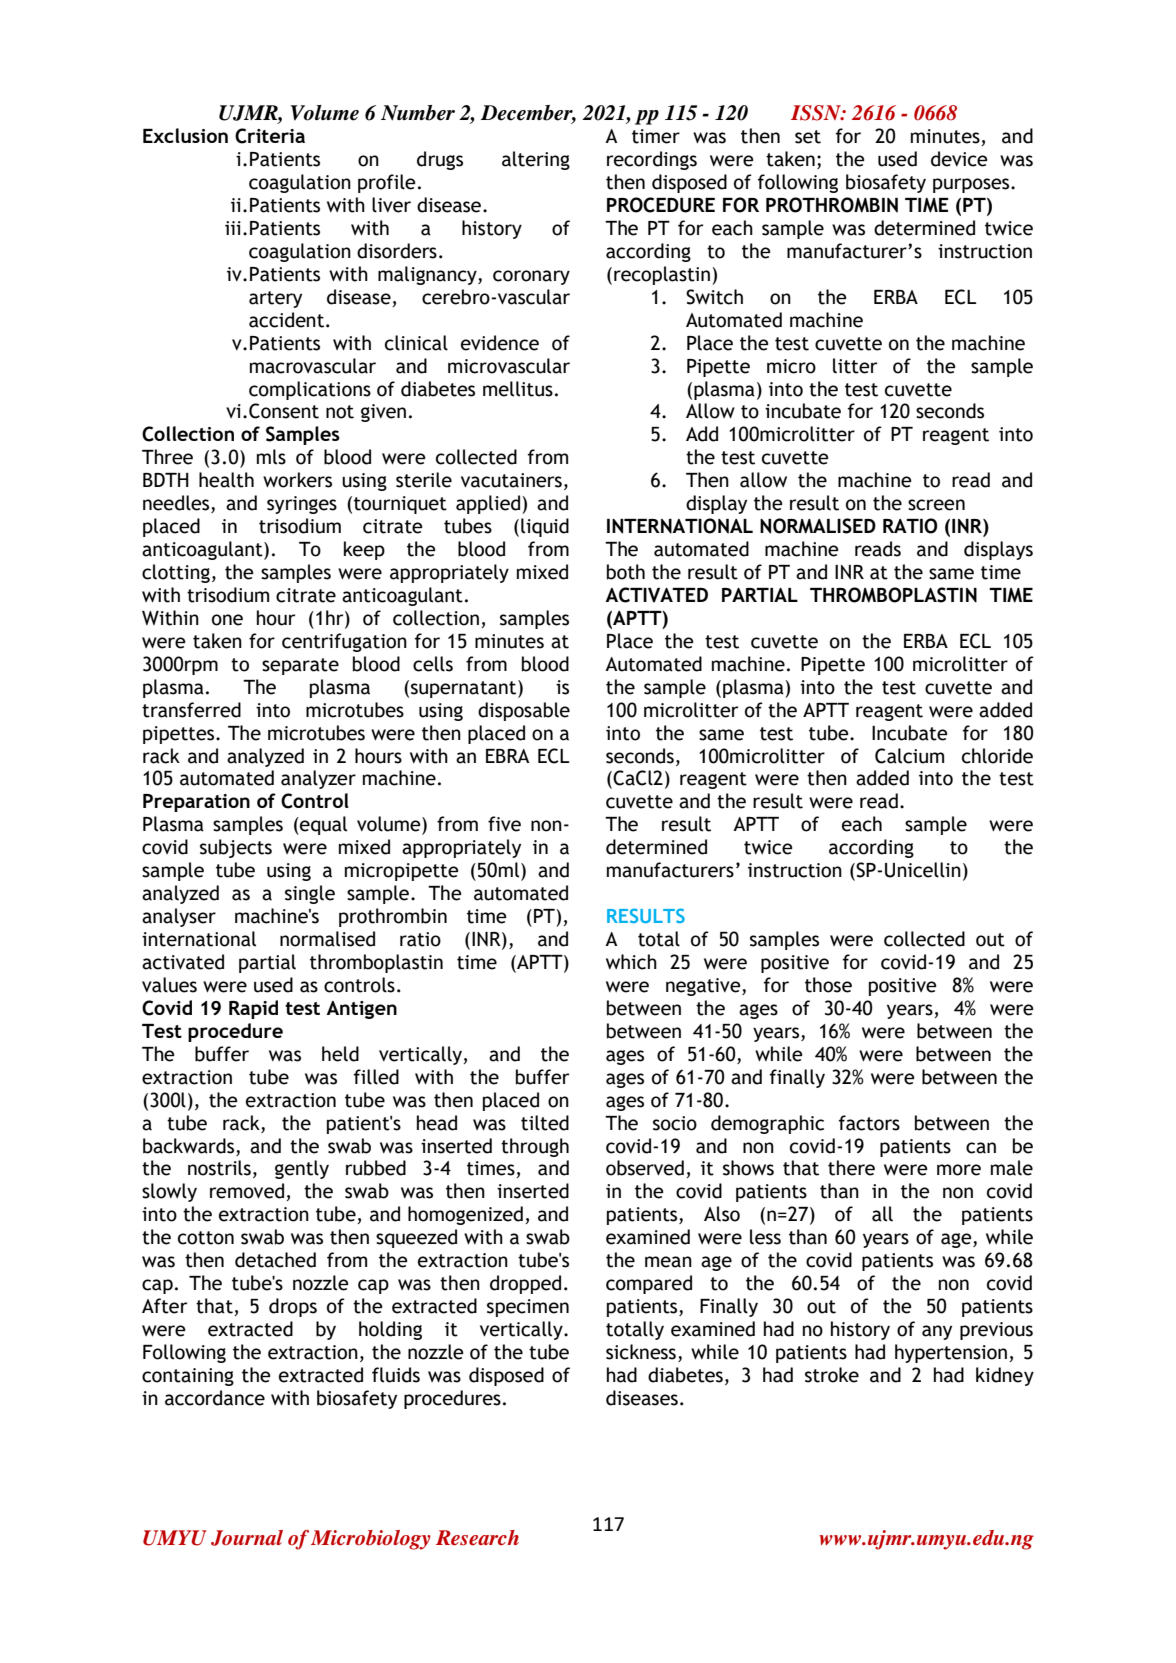  What do you see at coordinates (302, 1169) in the document?
I see `gently` at bounding box center [302, 1169].
